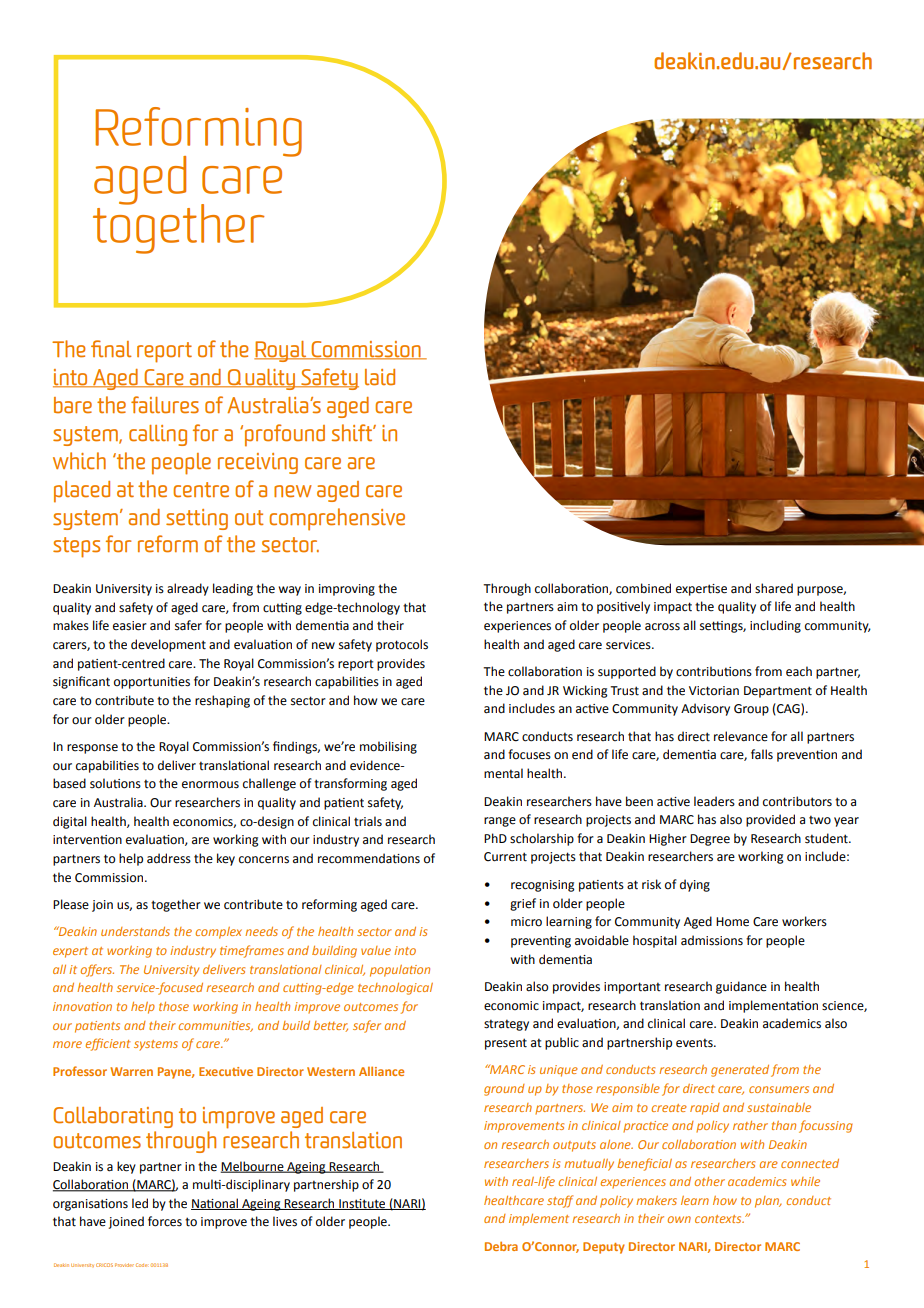 The image size is (924, 1308). I want to click on laid, so click(380, 377).
